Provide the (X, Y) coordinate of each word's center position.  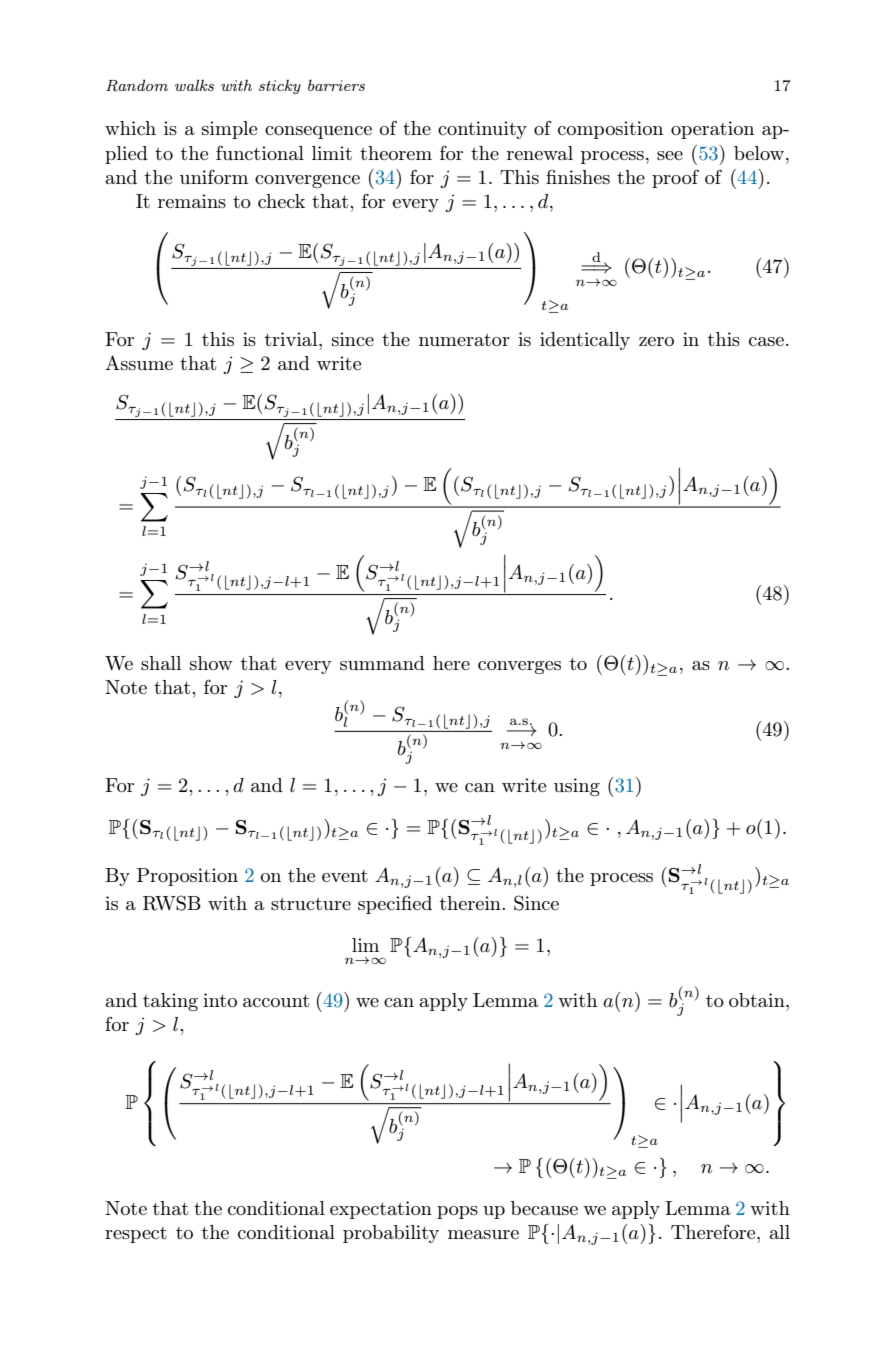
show (211, 663)
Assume (139, 362)
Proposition (187, 877)
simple (229, 130)
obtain (758, 1000)
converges (519, 667)
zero (656, 341)
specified (395, 904)
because (544, 1208)
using (577, 787)
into (220, 1000)
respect (136, 1235)
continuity (482, 130)
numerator (464, 339)
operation (712, 130)
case (766, 341)
